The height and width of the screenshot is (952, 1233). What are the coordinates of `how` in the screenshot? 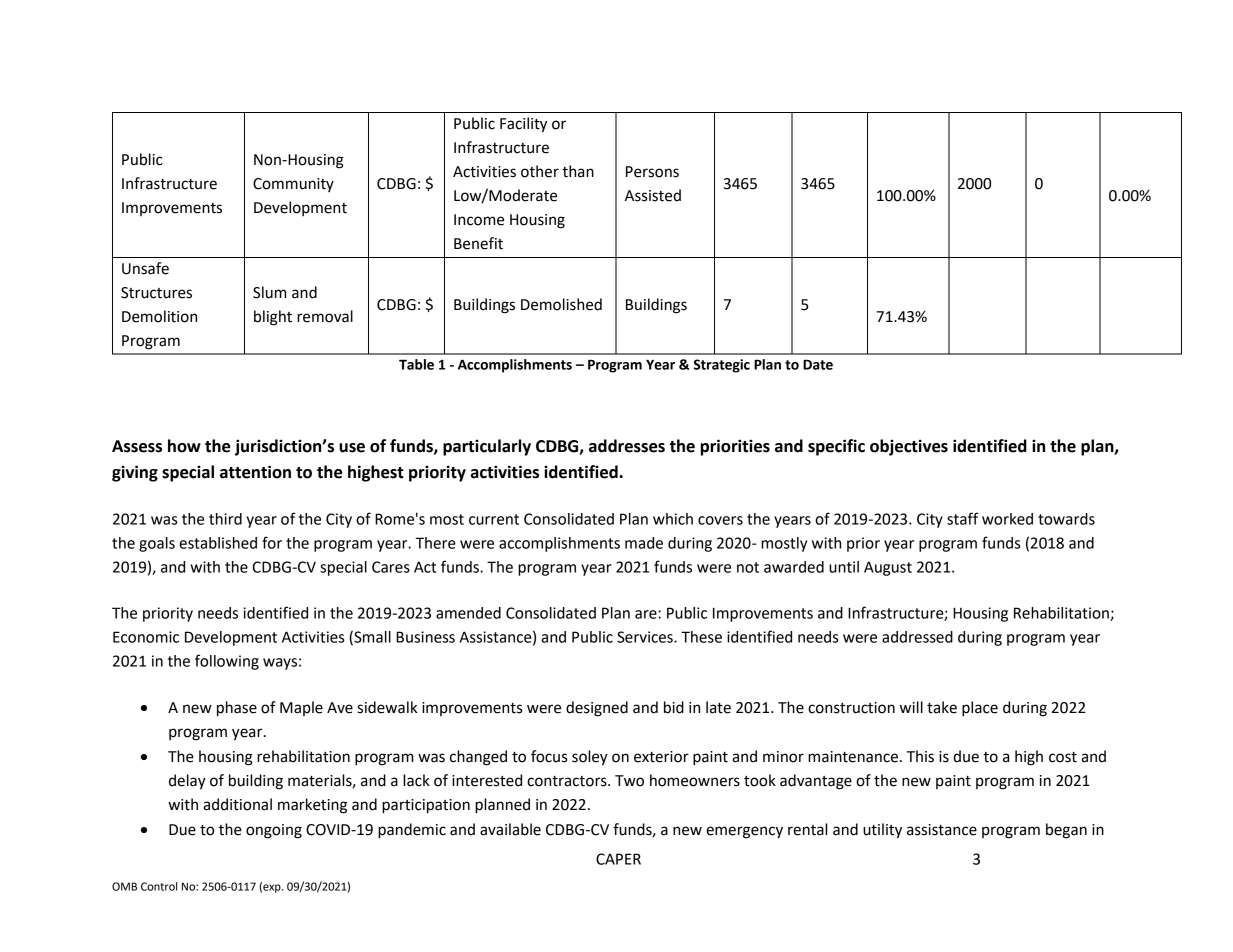 It's located at (184, 446).
